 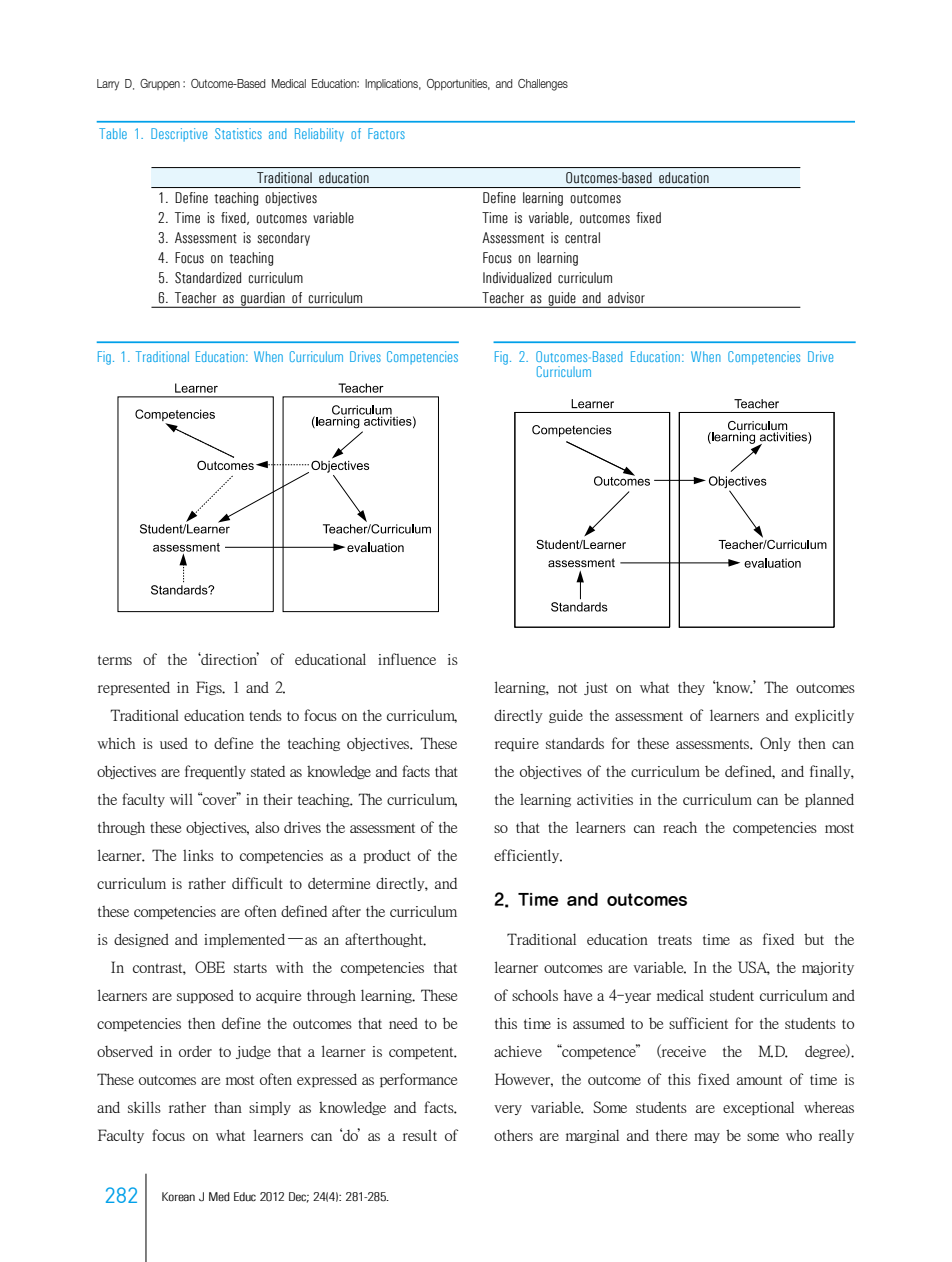 I want to click on Descriptive, so click(x=179, y=135).
